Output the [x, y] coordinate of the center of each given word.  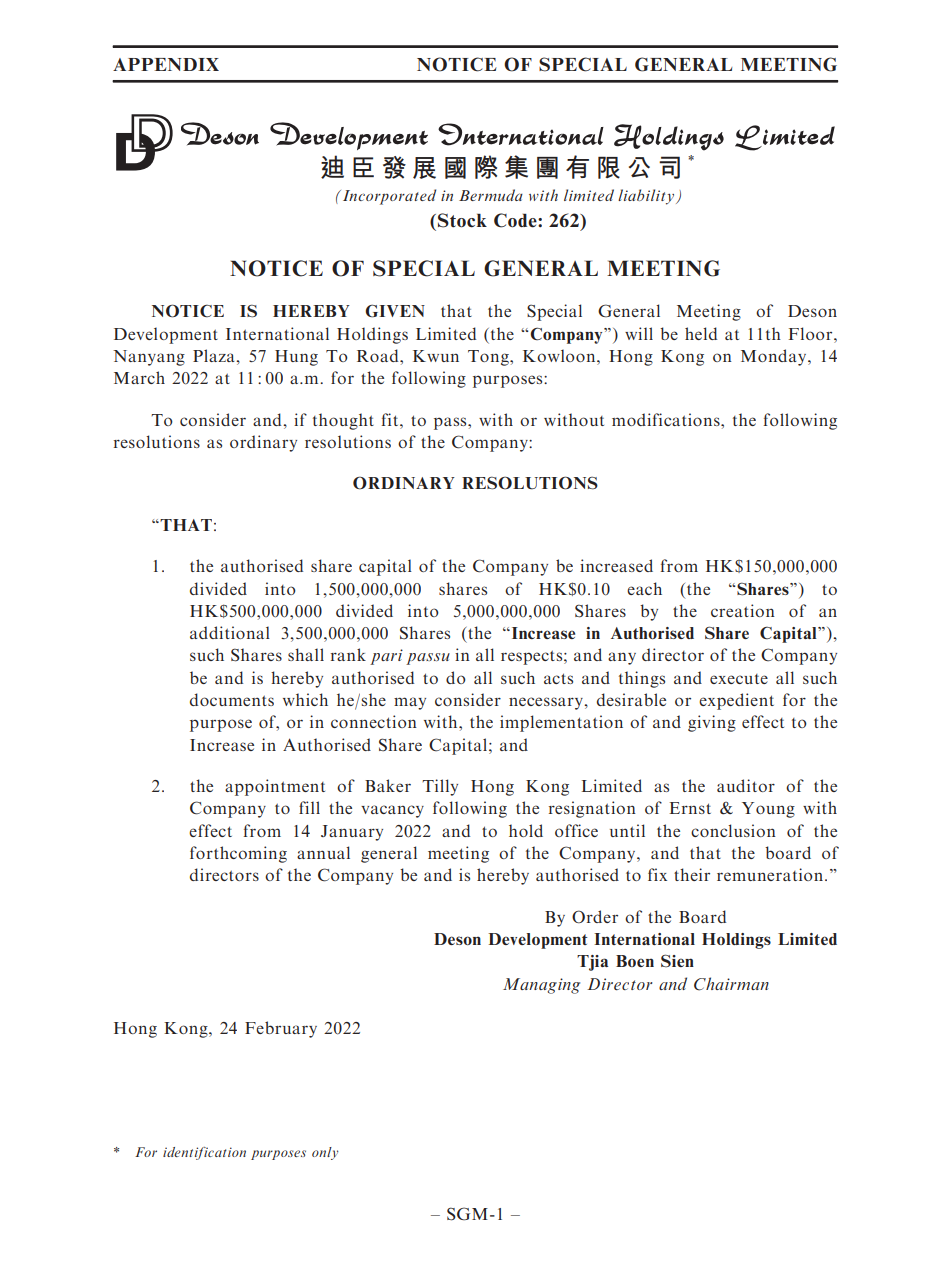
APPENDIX [166, 64]
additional [230, 632]
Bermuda [491, 195]
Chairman [731, 984]
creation [743, 610]
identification [204, 1153]
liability [646, 197]
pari [386, 657]
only [325, 1153]
